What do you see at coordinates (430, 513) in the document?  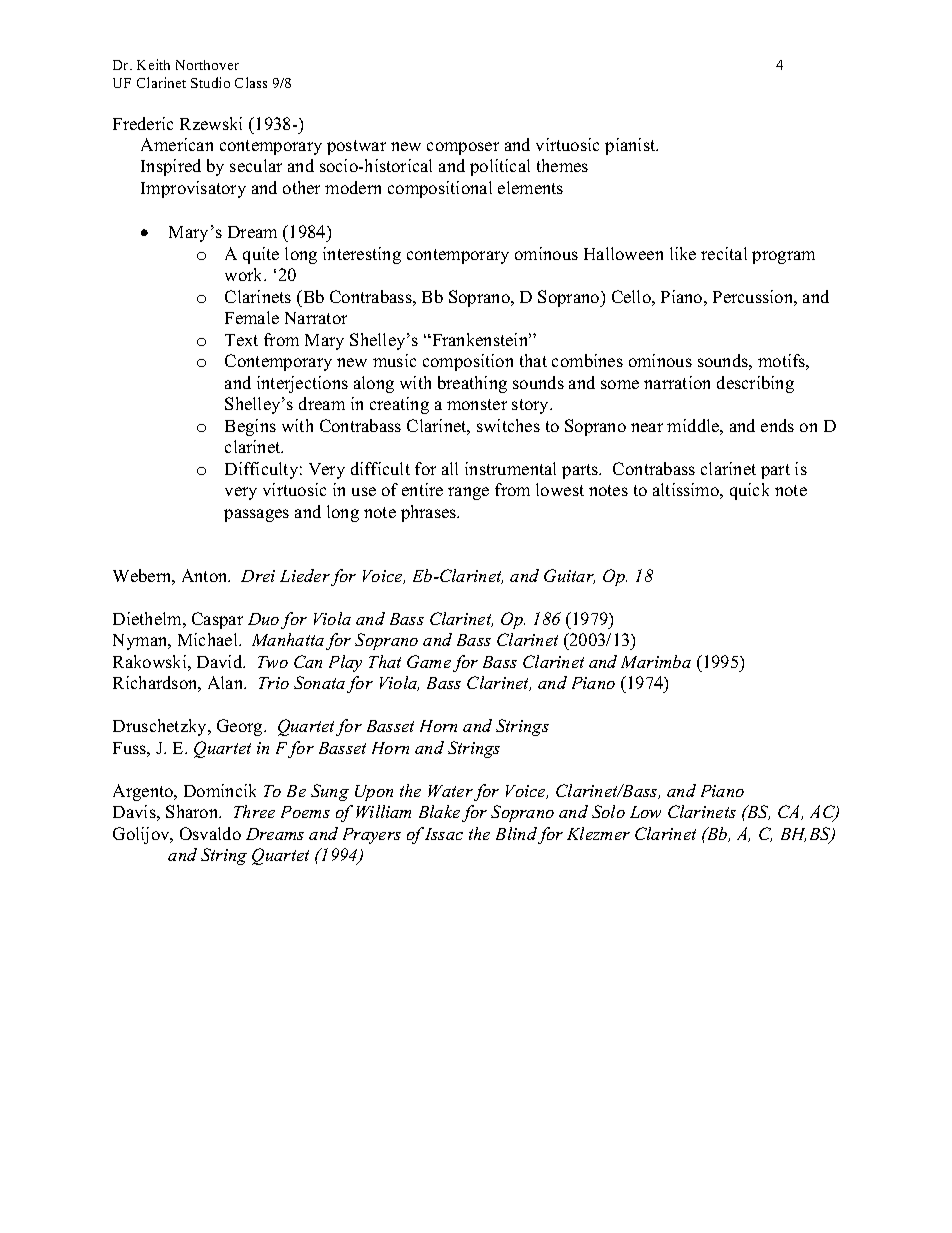 I see `phrases` at bounding box center [430, 513].
